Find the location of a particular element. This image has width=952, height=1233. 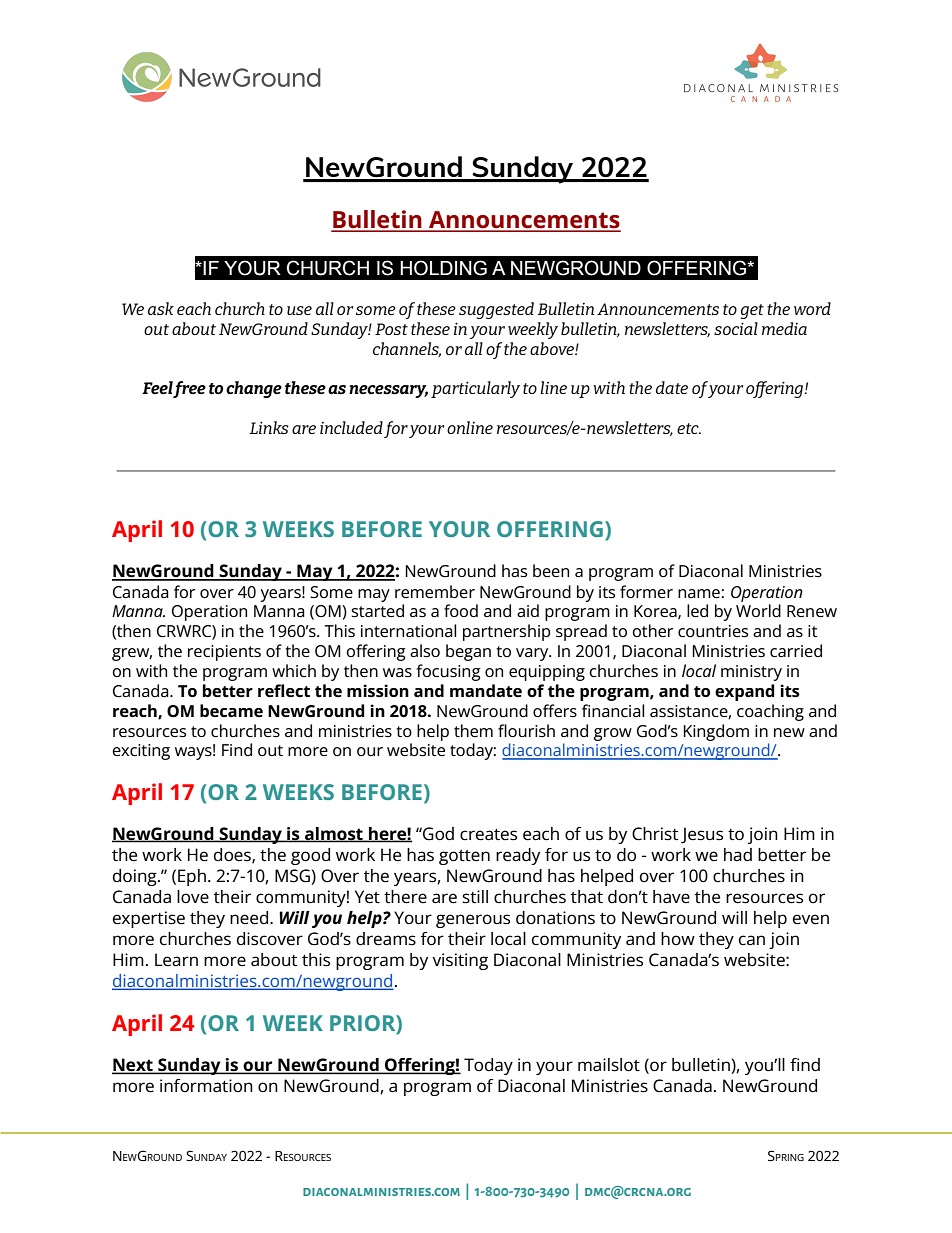

visiting is located at coordinates (460, 961).
